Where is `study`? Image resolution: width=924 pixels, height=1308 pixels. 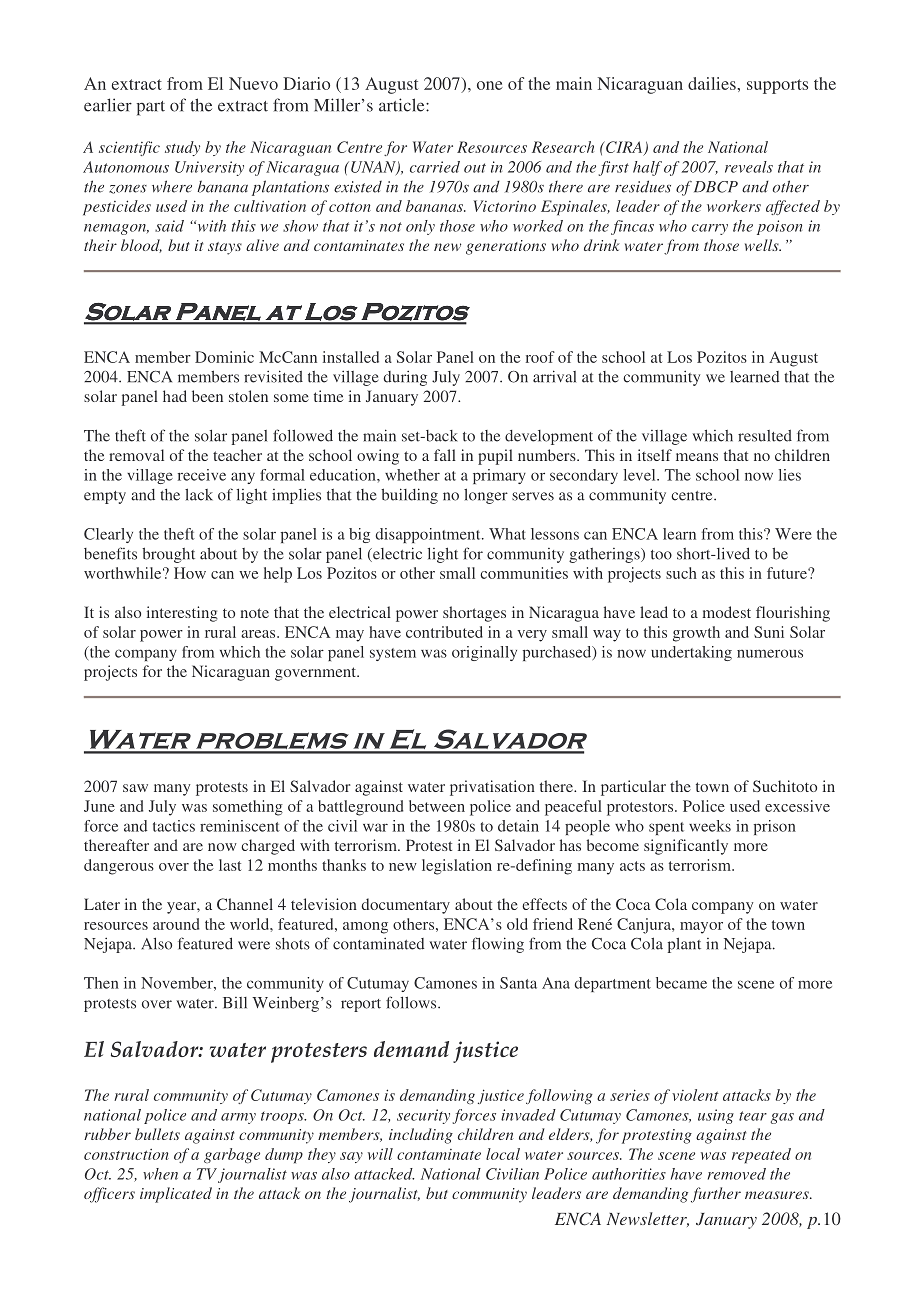
study is located at coordinates (182, 148).
